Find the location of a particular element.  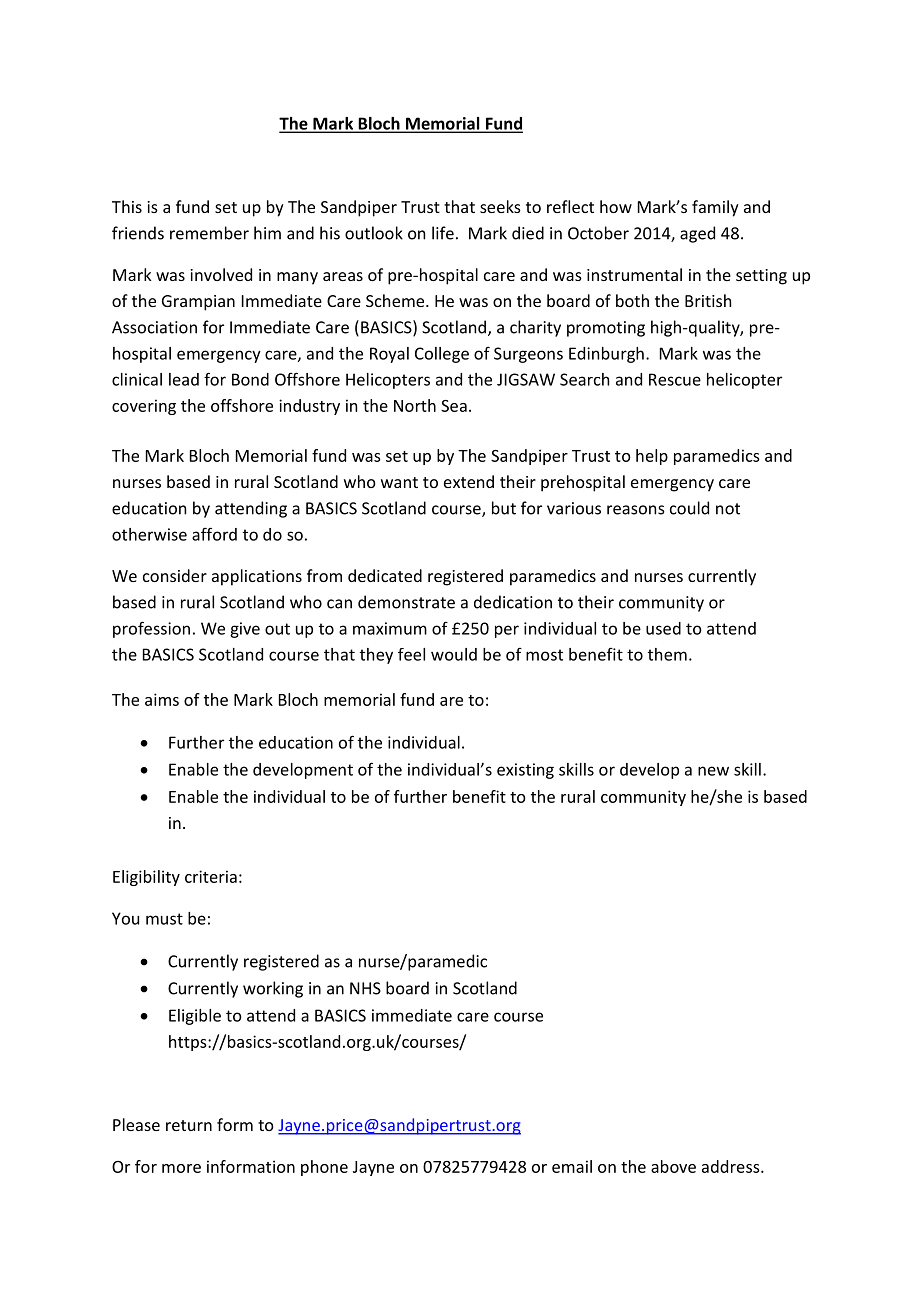

must is located at coordinates (164, 919).
